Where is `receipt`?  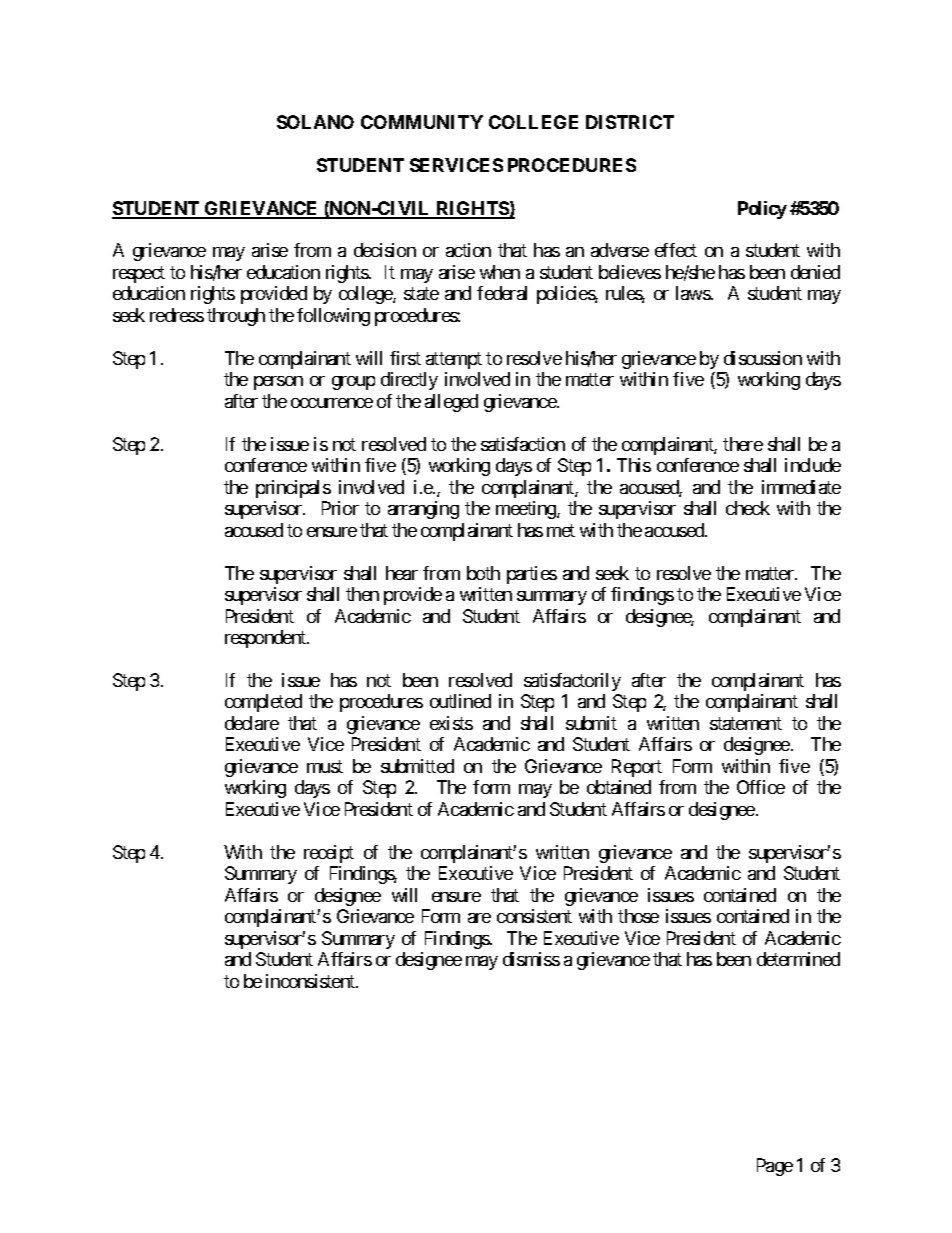
receipt is located at coordinates (329, 854).
